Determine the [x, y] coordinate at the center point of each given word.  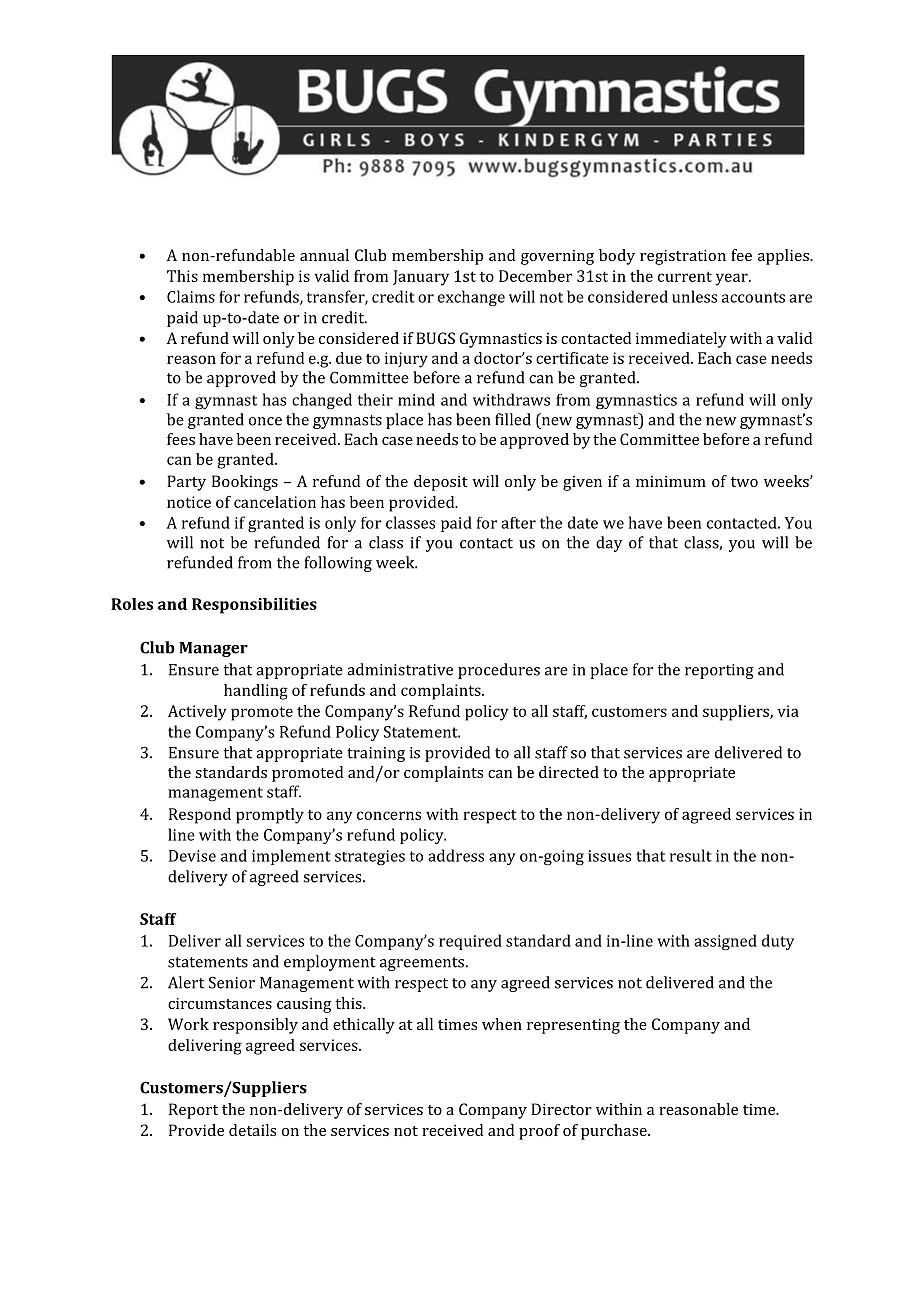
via [788, 711]
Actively [197, 713]
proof [539, 1132]
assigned [725, 942]
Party [186, 483]
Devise [192, 856]
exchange [471, 298]
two [744, 482]
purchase [615, 1132]
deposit [441, 483]
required [470, 942]
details [252, 1130]
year [732, 279]
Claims [191, 296]
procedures [499, 671]
